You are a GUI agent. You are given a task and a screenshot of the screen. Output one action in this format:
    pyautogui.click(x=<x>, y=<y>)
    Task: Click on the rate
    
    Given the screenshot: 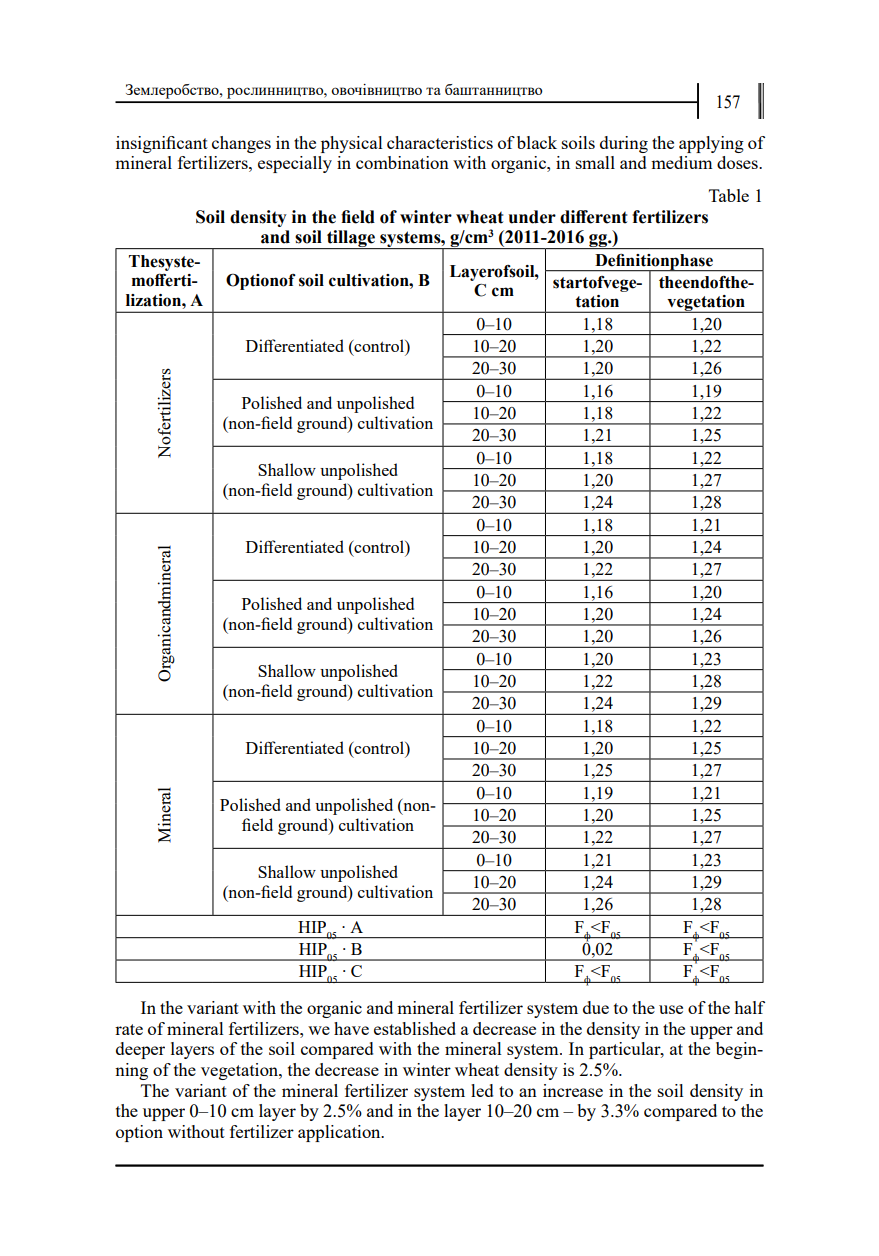 What is the action you would take?
    pyautogui.click(x=129, y=1029)
